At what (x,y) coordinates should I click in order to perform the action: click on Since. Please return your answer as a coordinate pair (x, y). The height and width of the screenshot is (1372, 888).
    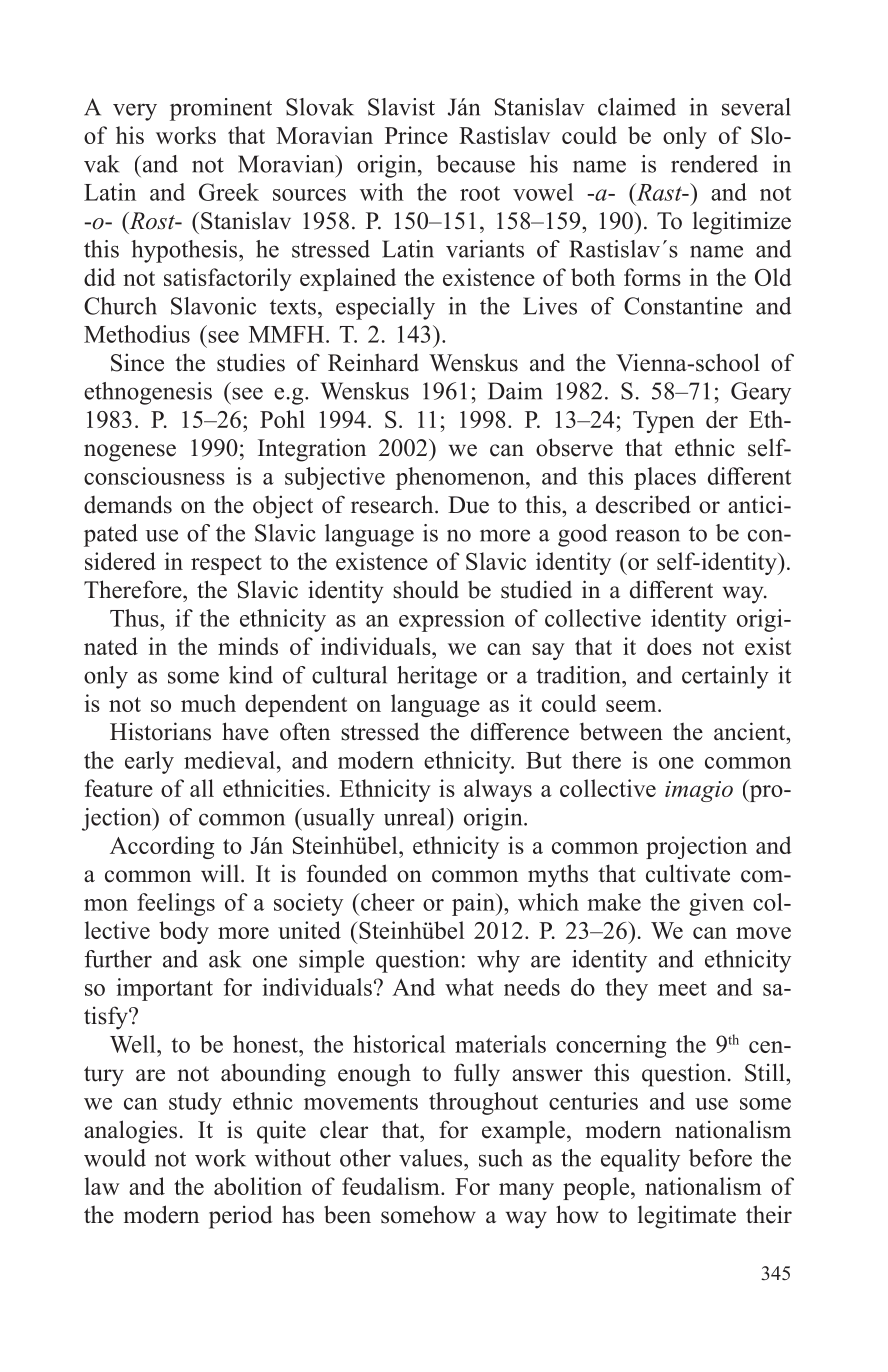
    Looking at the image, I should click on (137, 362).
